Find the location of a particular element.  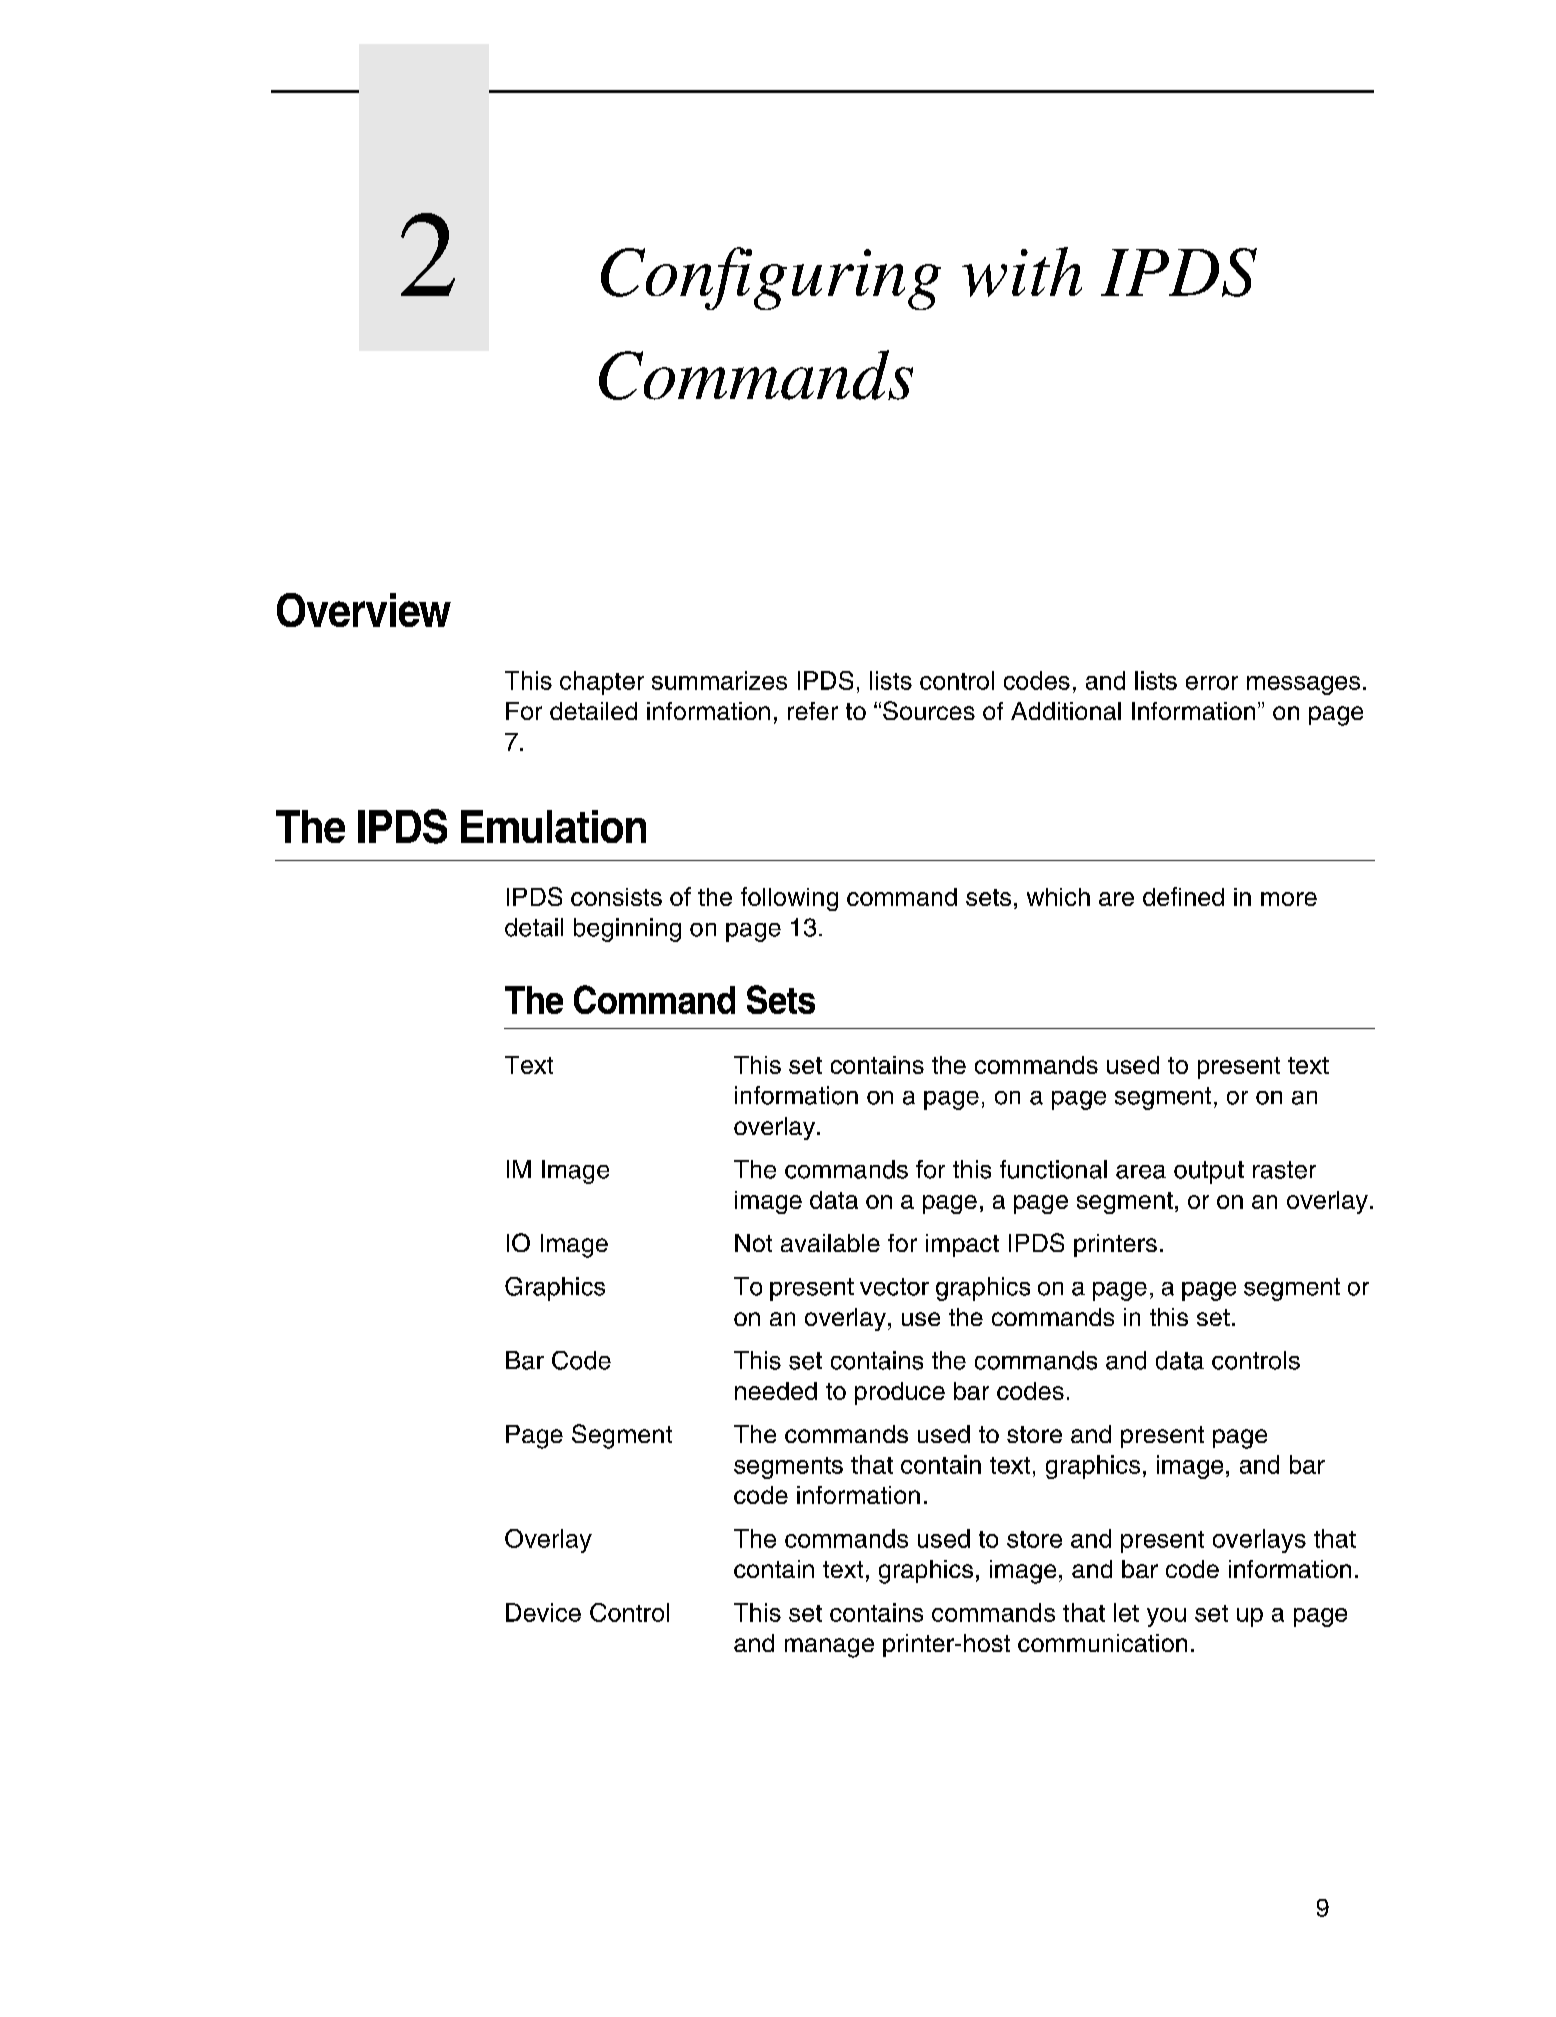

error is located at coordinates (1212, 683).
